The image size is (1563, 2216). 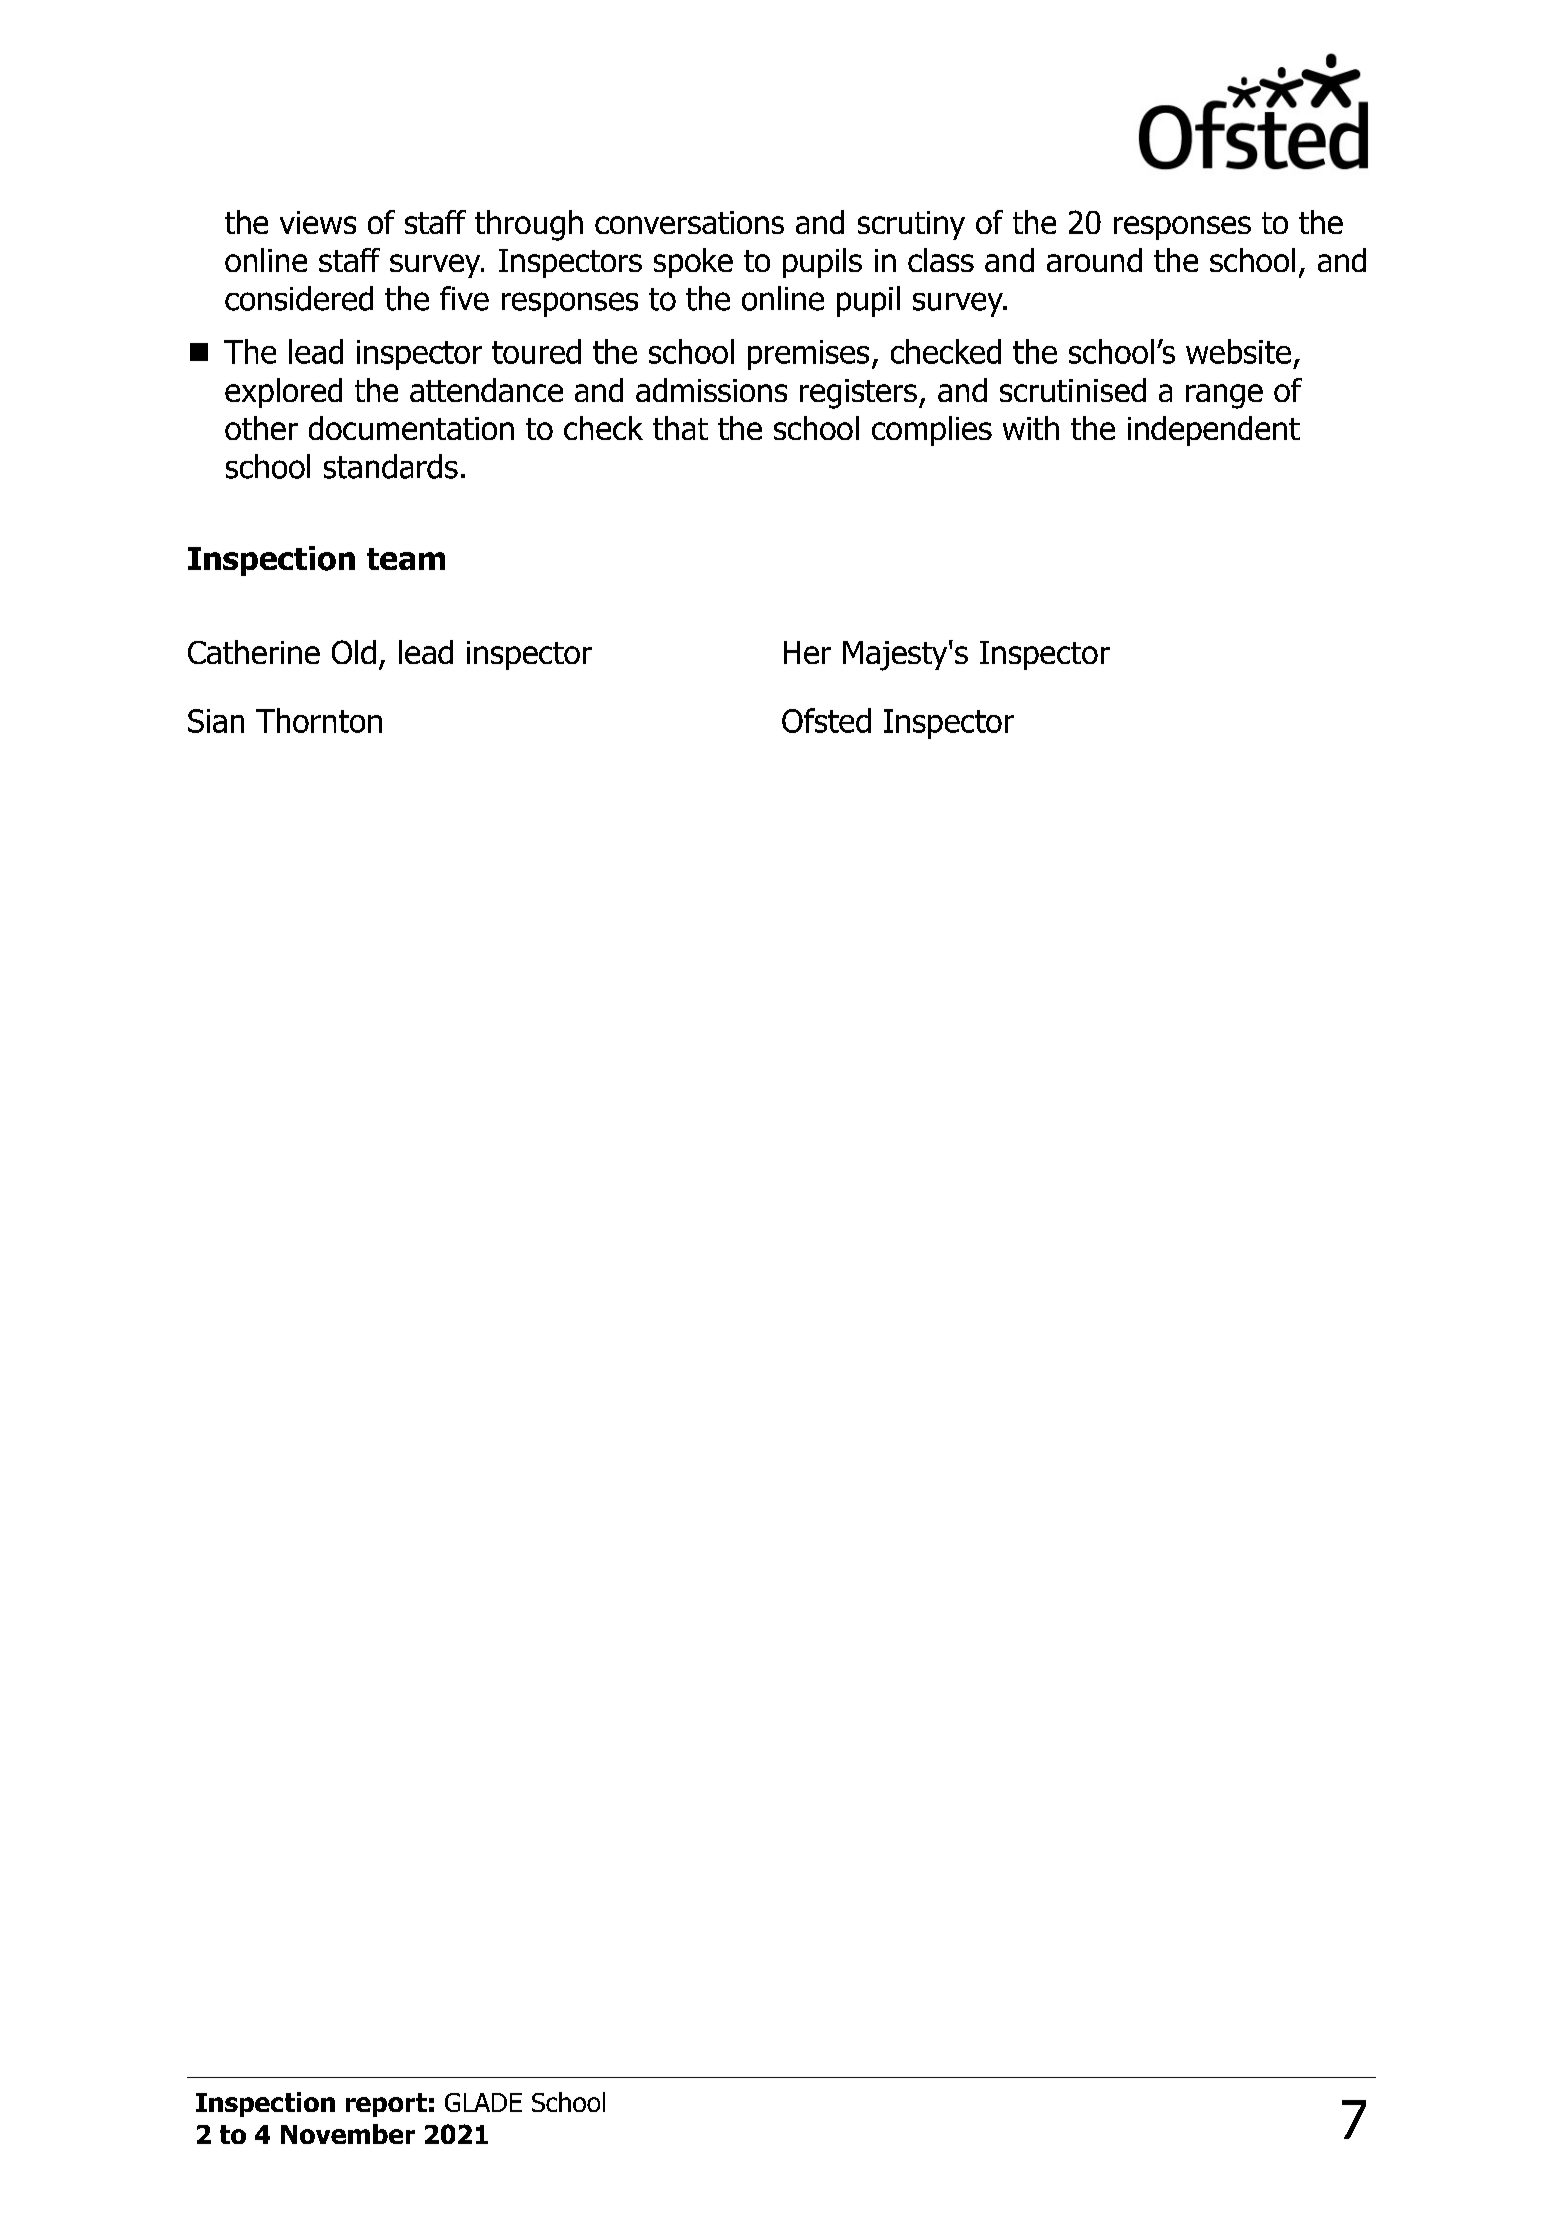 I want to click on report, so click(x=386, y=2105).
